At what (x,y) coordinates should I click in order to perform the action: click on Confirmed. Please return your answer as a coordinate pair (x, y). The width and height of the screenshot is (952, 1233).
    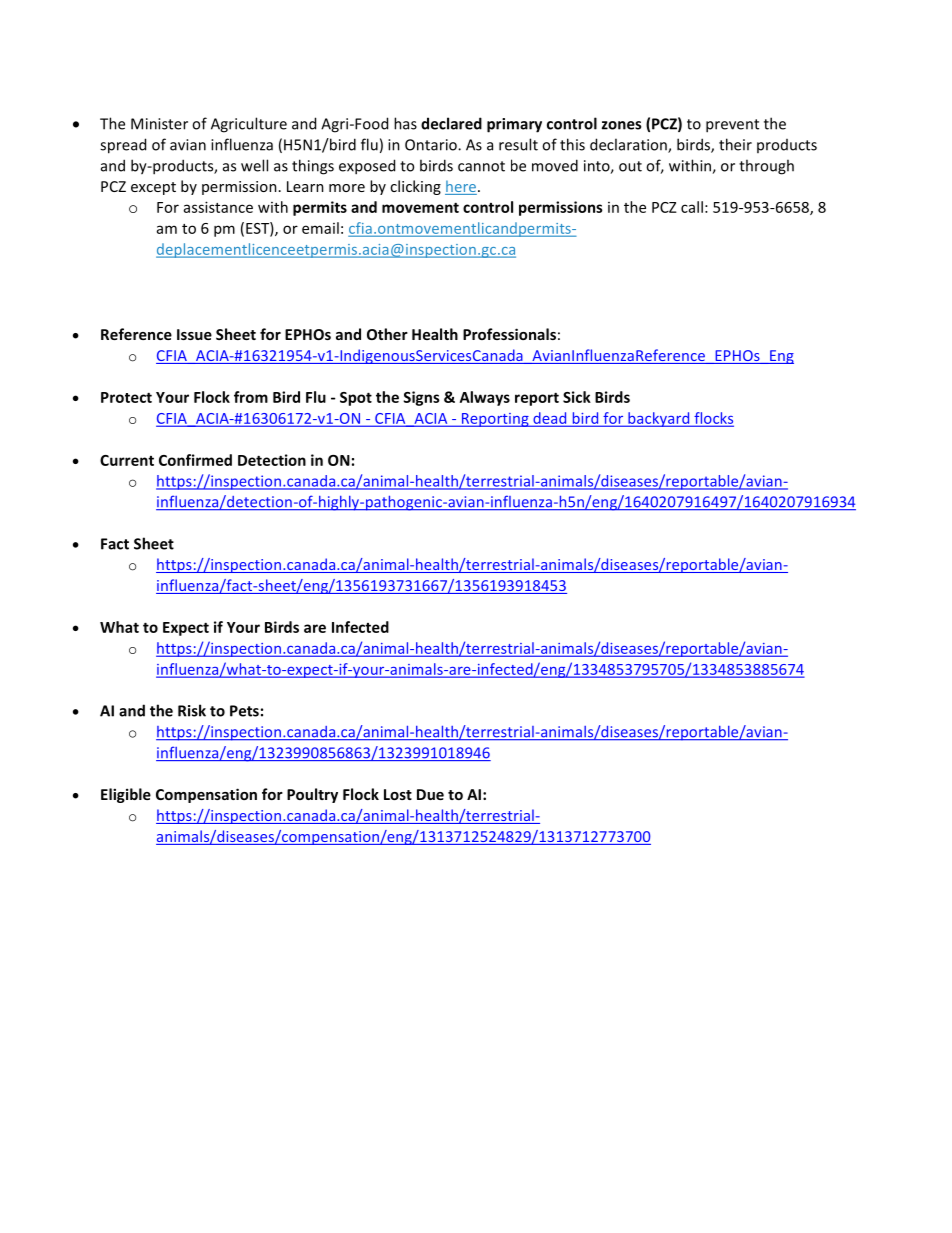
    Looking at the image, I should click on (195, 460).
